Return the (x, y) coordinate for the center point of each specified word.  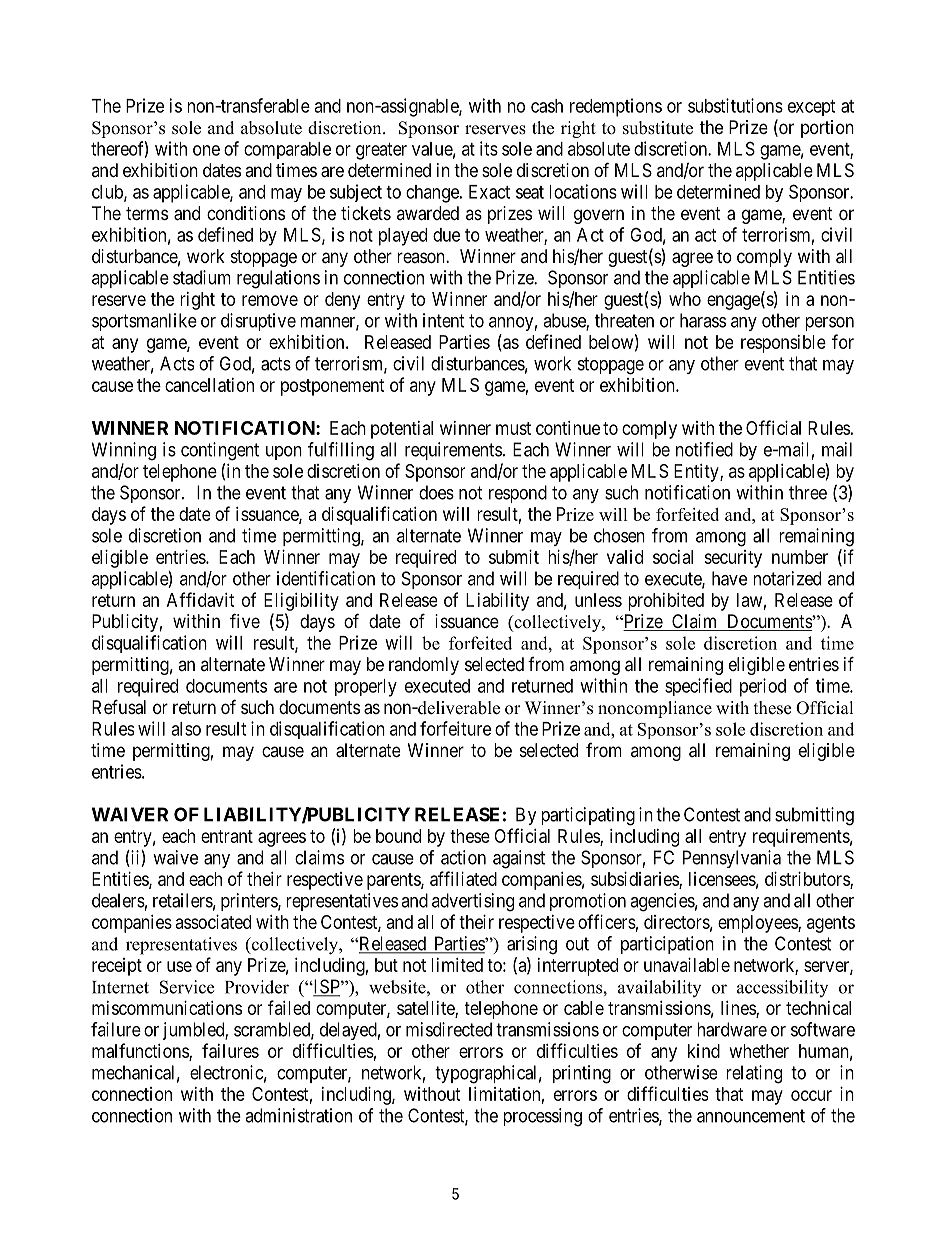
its (489, 148)
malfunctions (141, 1051)
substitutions (735, 105)
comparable (287, 150)
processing (543, 1117)
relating (754, 1074)
